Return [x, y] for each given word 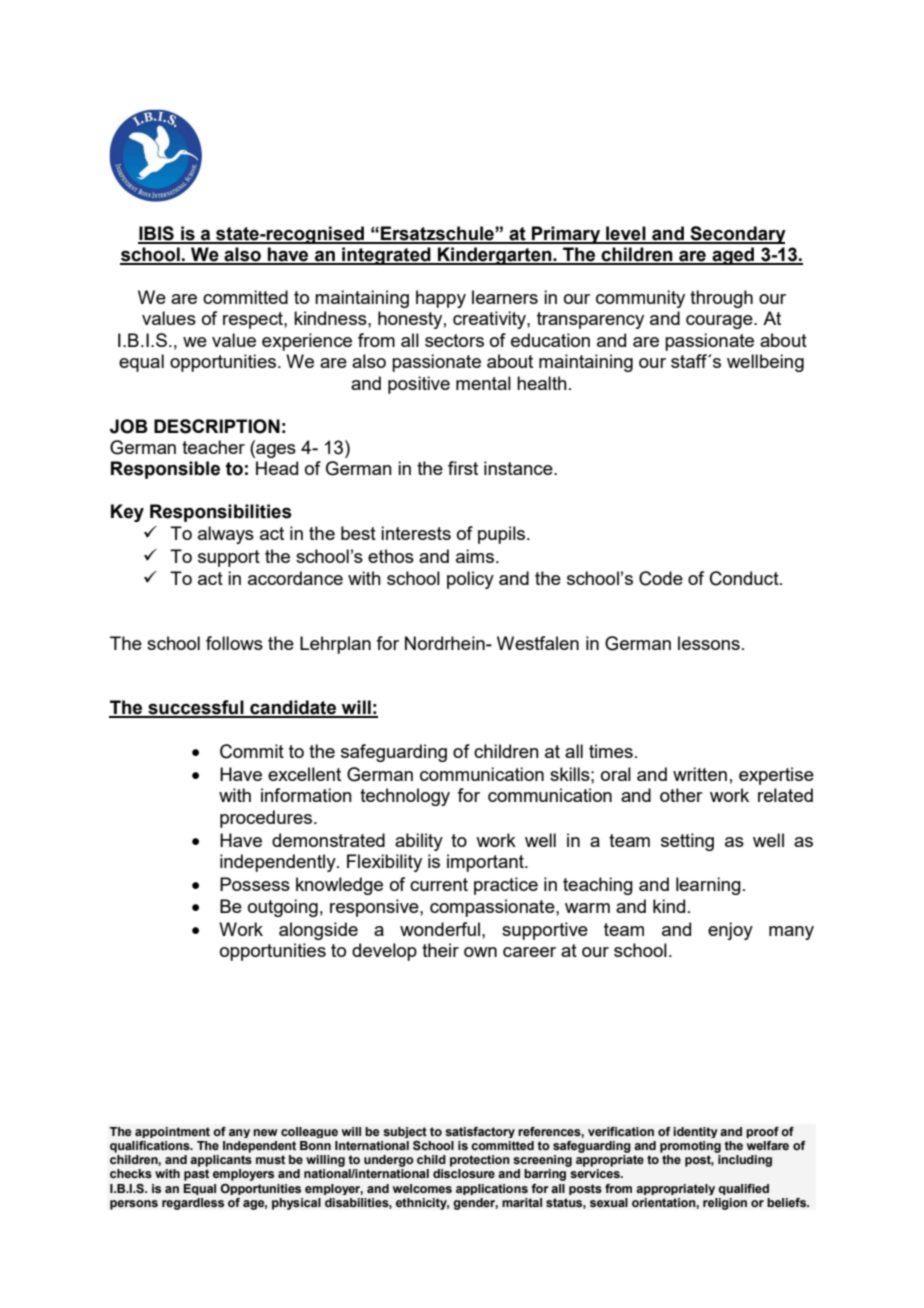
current [439, 884]
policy [470, 580]
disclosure [464, 1173]
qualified [743, 1189]
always [226, 535]
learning [708, 886]
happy [441, 299]
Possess [255, 884]
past [196, 1175]
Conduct [745, 578]
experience [307, 342]
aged [733, 256]
